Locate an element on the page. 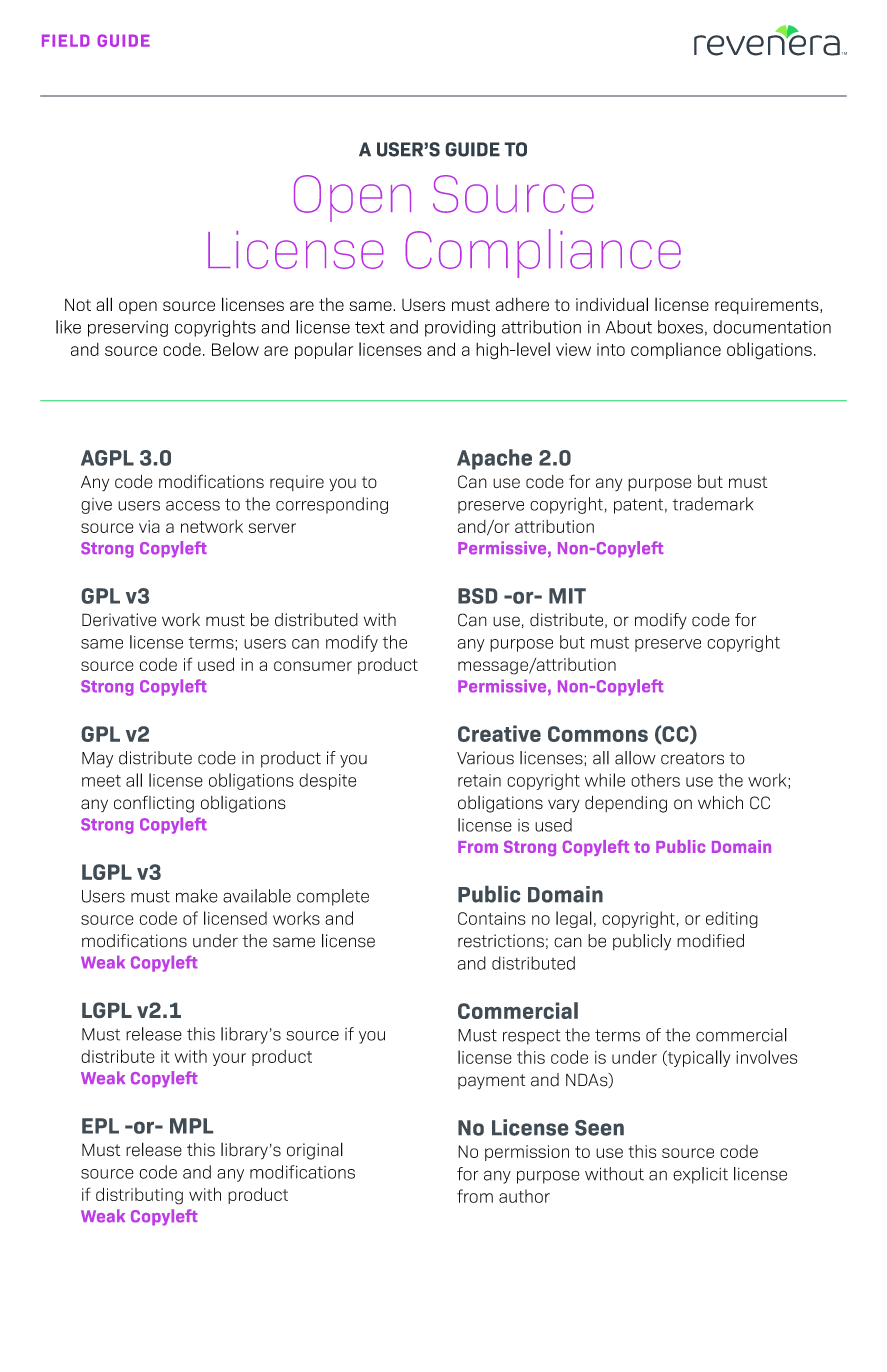 The height and width of the image is (1372, 887). distributing is located at coordinates (139, 1196).
